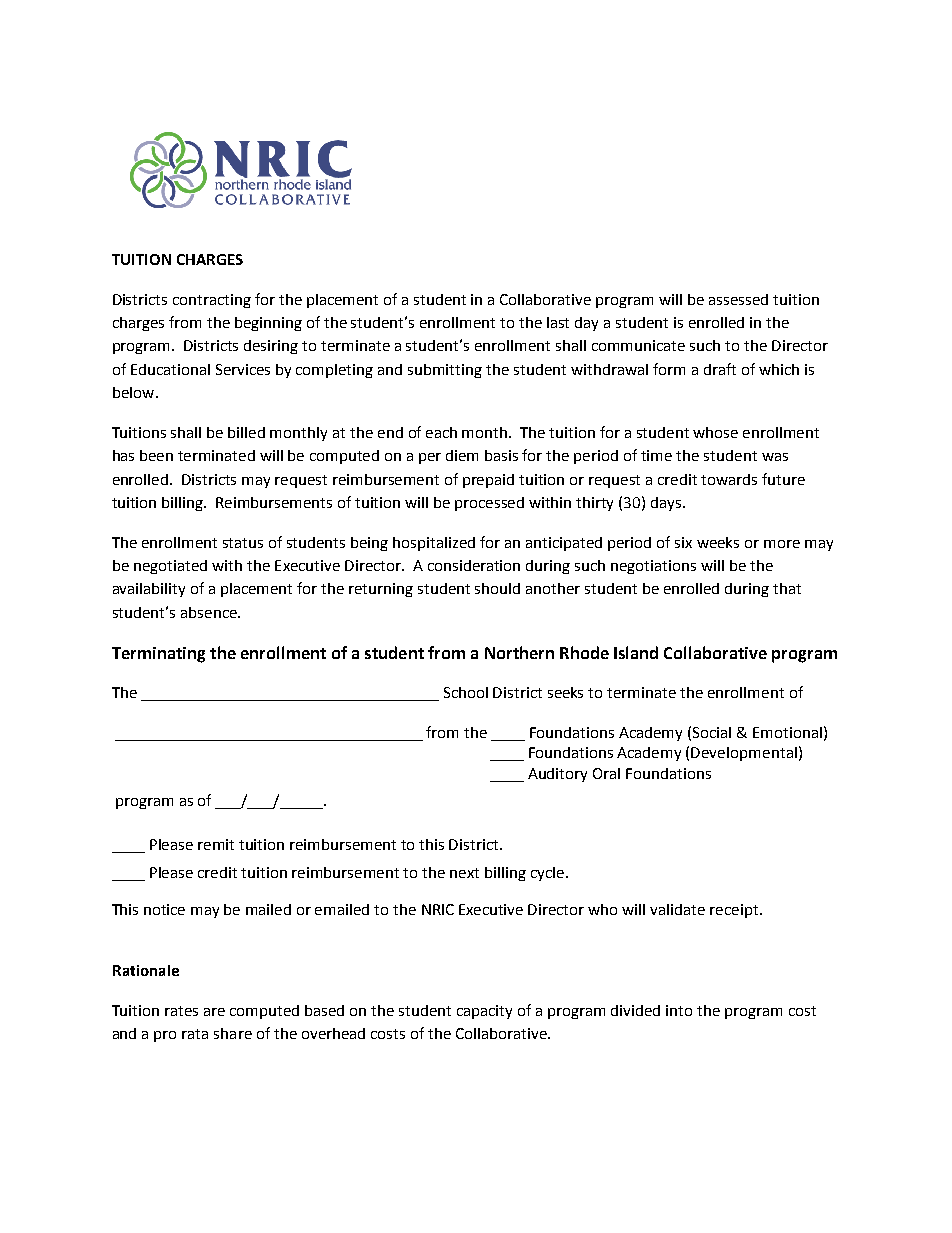 The image size is (952, 1233). I want to click on into, so click(679, 1010).
